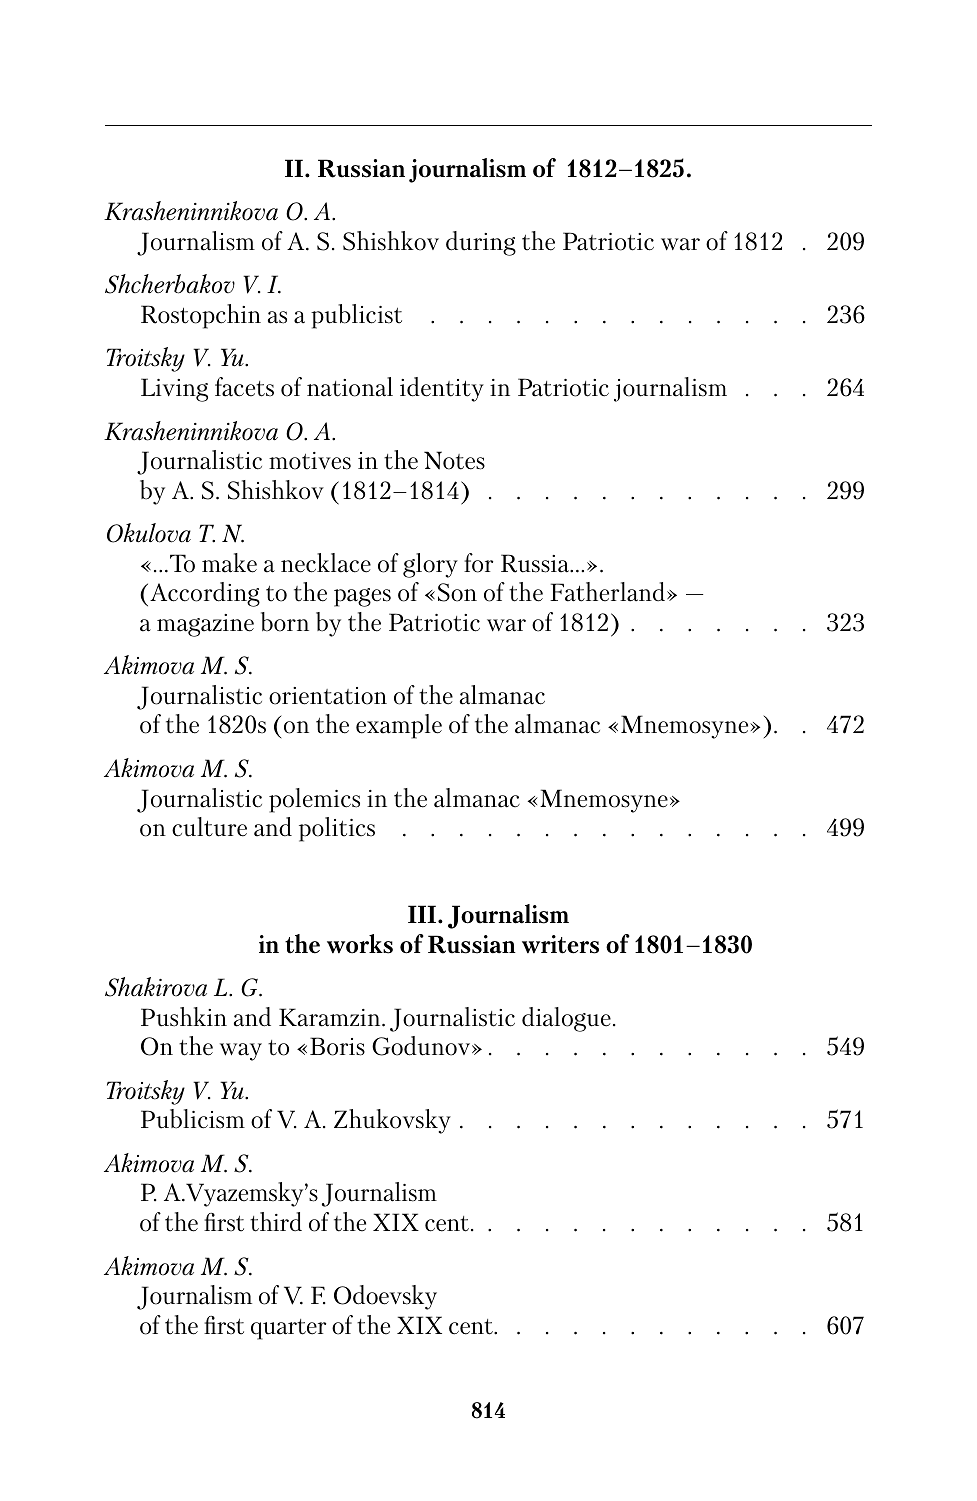 The image size is (977, 1501). I want to click on quarter, so click(288, 1329).
